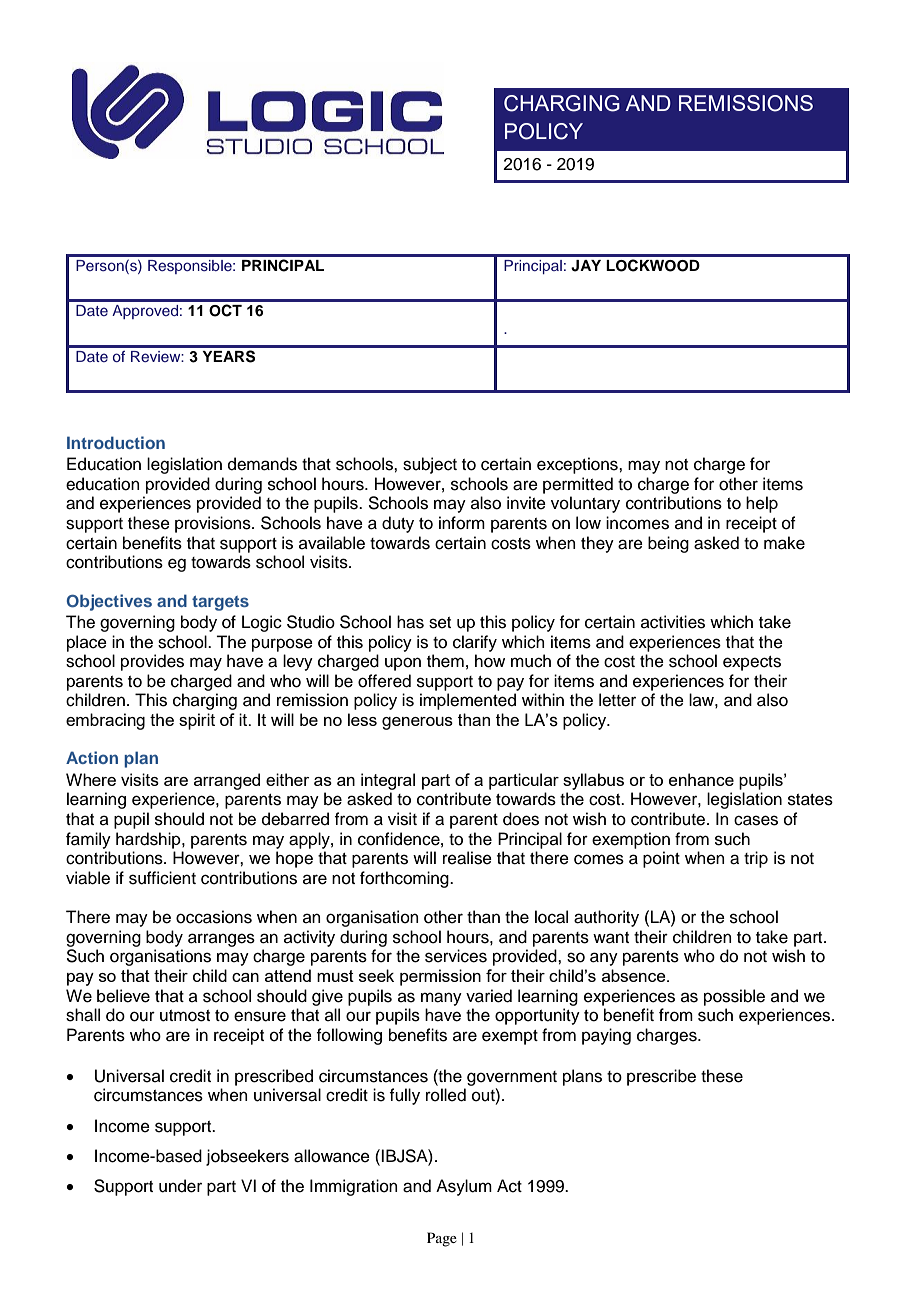  Describe the element at coordinates (116, 442) in the image. I see `Introduction` at that location.
